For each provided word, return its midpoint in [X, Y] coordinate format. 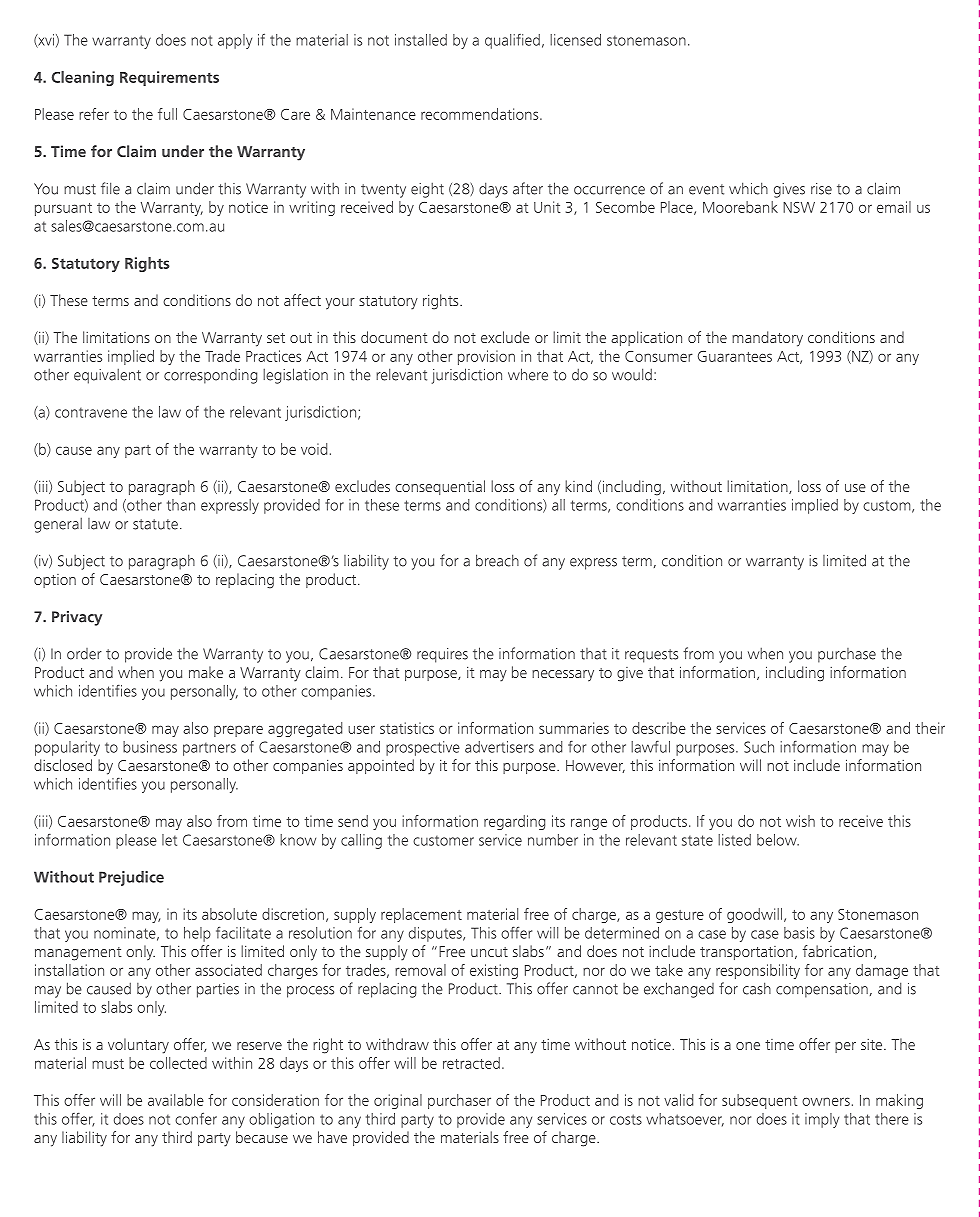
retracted [471, 1063]
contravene [91, 412]
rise [821, 189]
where [528, 374]
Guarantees [735, 356]
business [150, 747]
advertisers [499, 747]
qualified [512, 41]
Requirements [169, 78]
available [176, 1100]
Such [759, 747]
